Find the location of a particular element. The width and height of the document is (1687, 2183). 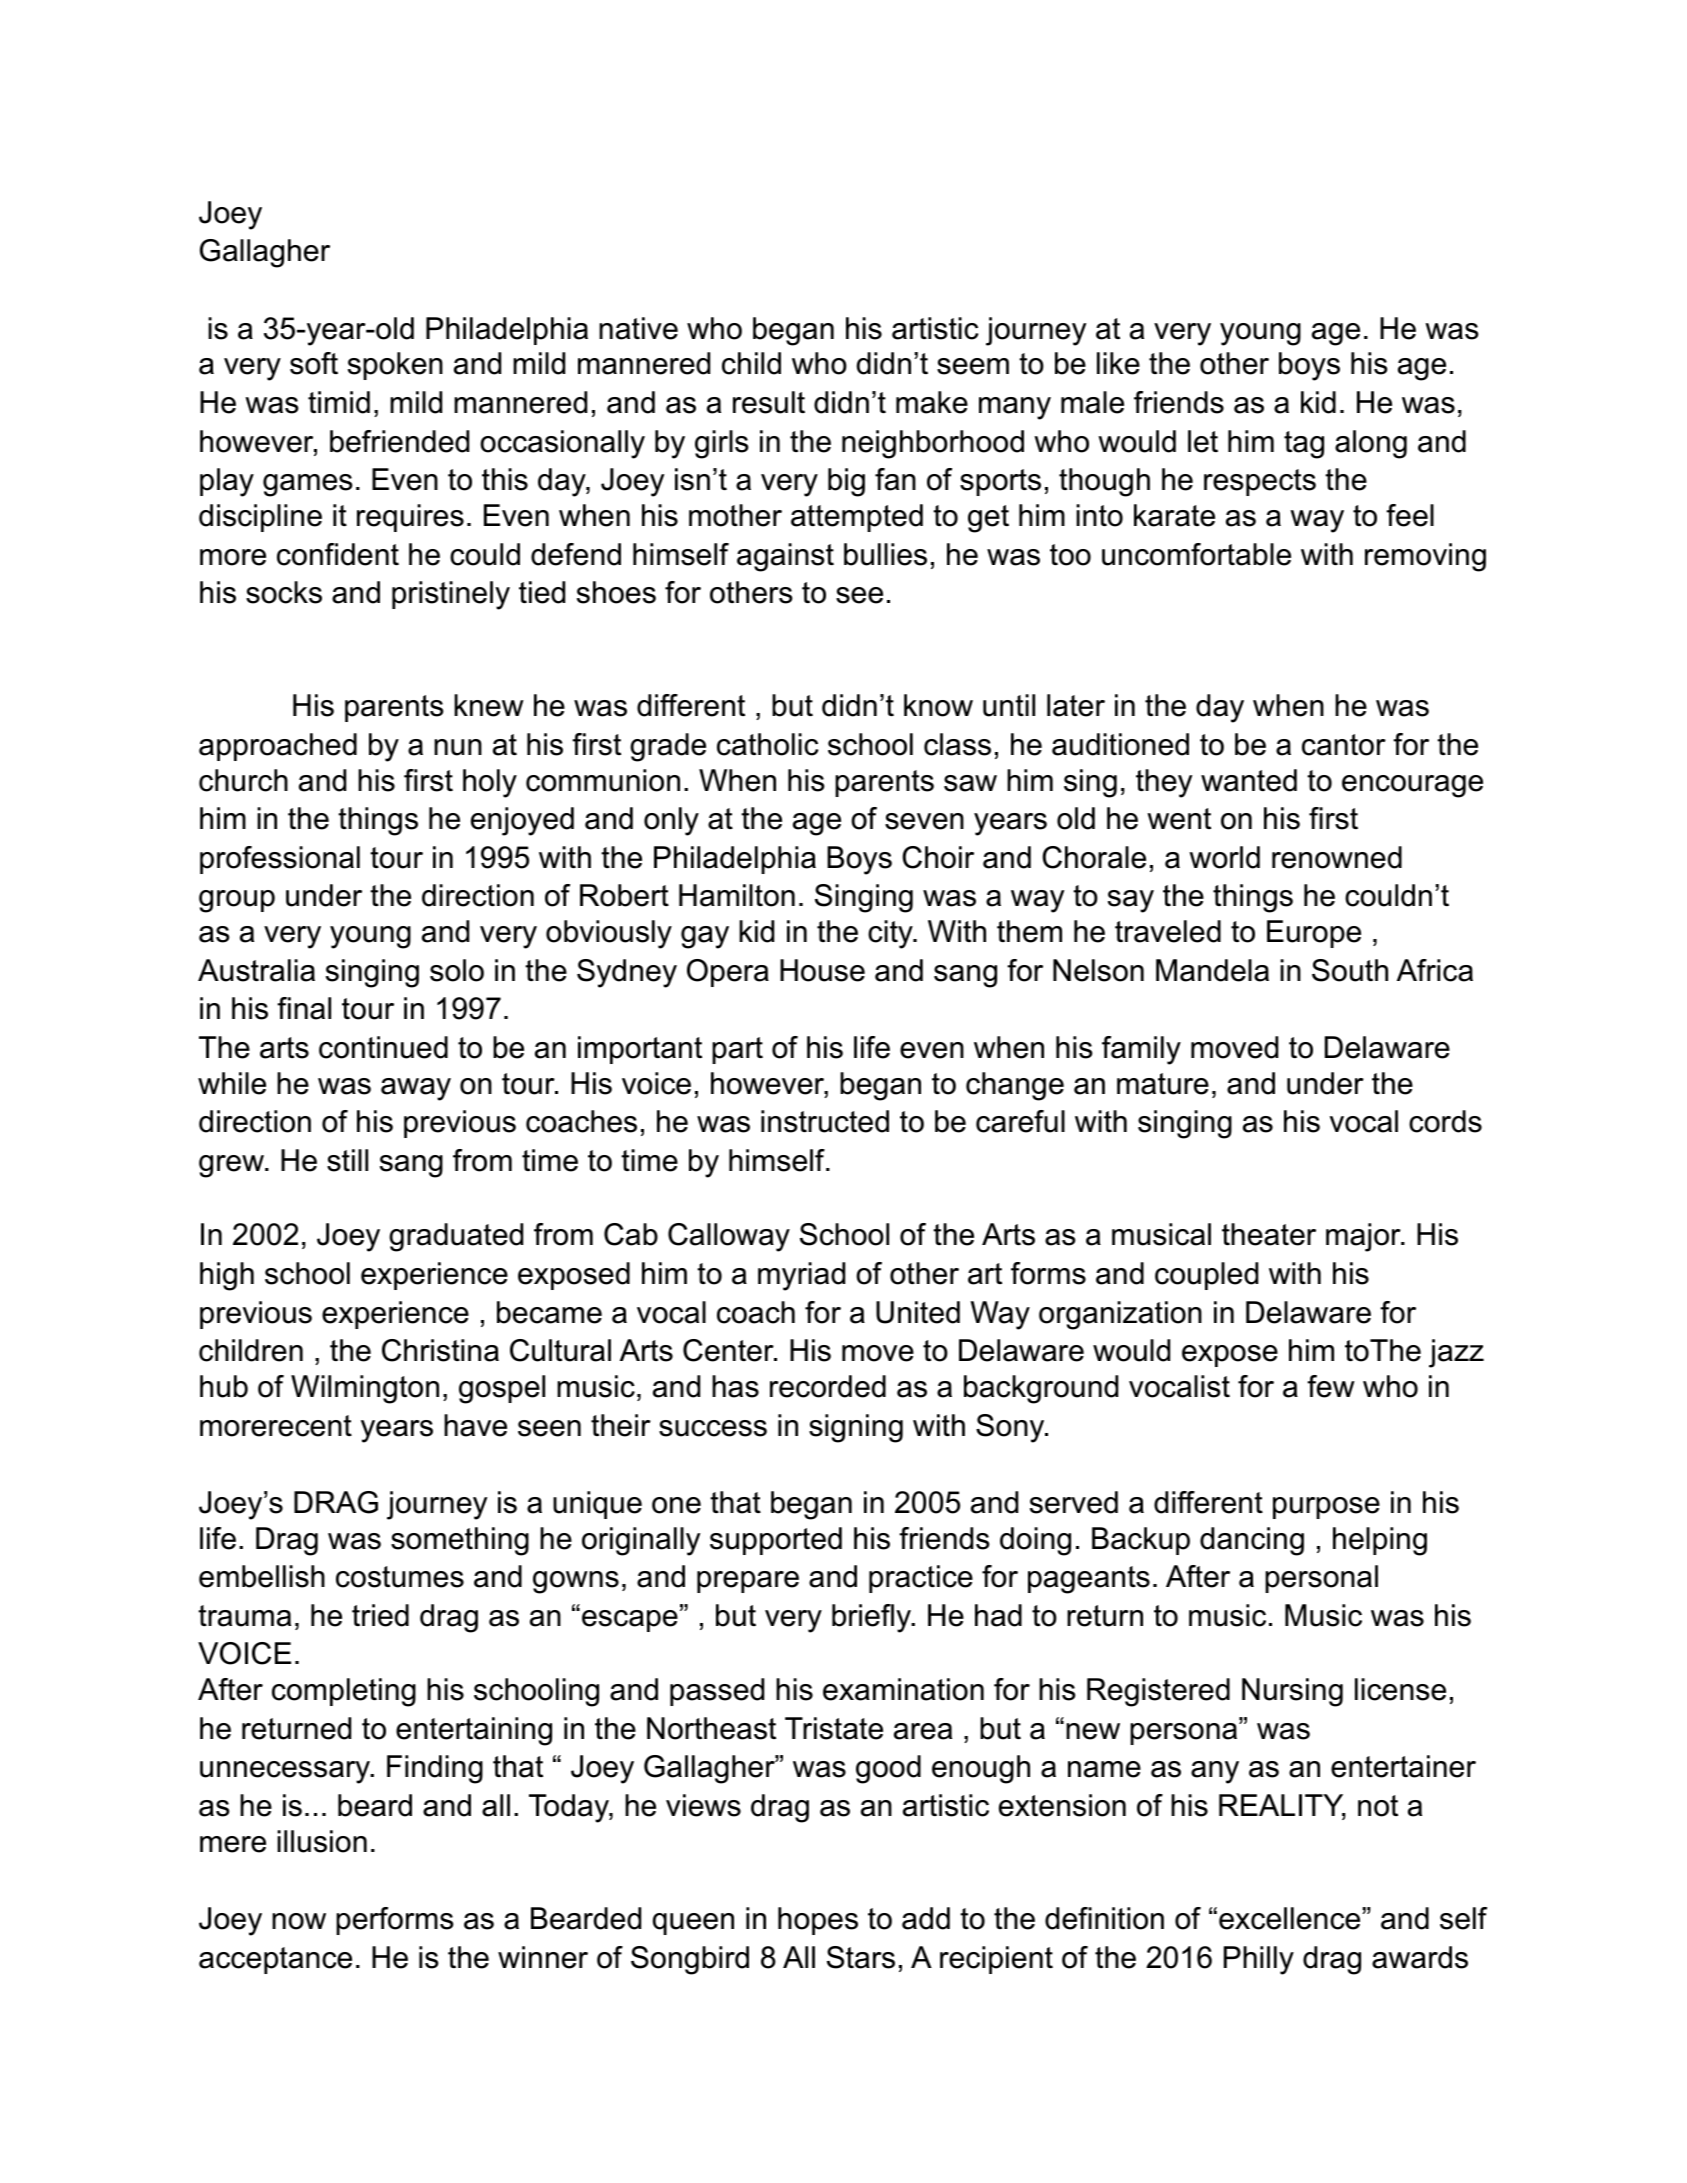

still is located at coordinates (347, 1160).
